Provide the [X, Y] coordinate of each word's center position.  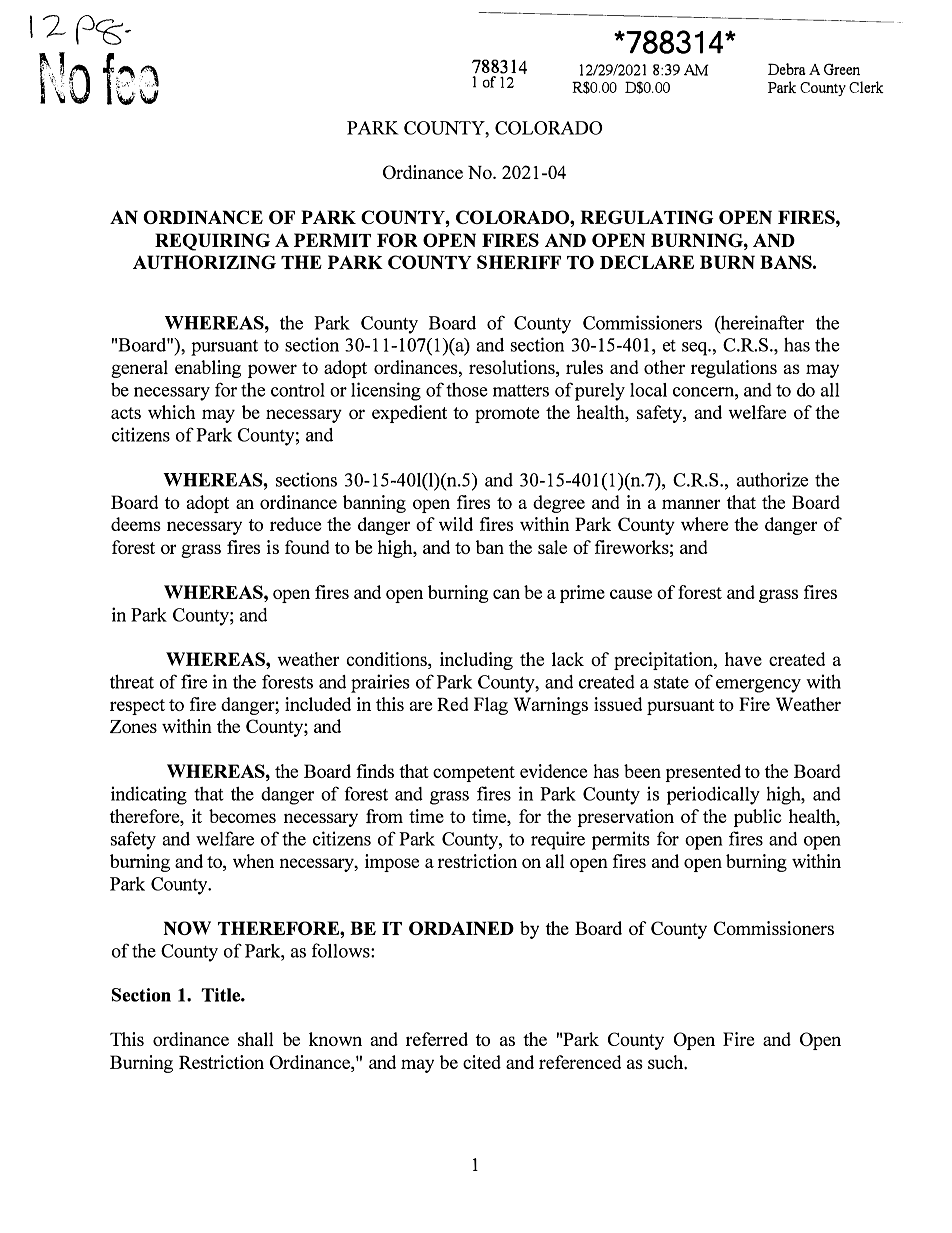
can [506, 594]
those [467, 390]
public [757, 818]
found [307, 547]
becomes [242, 816]
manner [691, 504]
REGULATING [647, 217]
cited [482, 1062]
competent [474, 774]
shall [256, 1039]
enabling [208, 369]
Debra [787, 69]
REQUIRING [212, 242]
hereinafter [761, 322]
